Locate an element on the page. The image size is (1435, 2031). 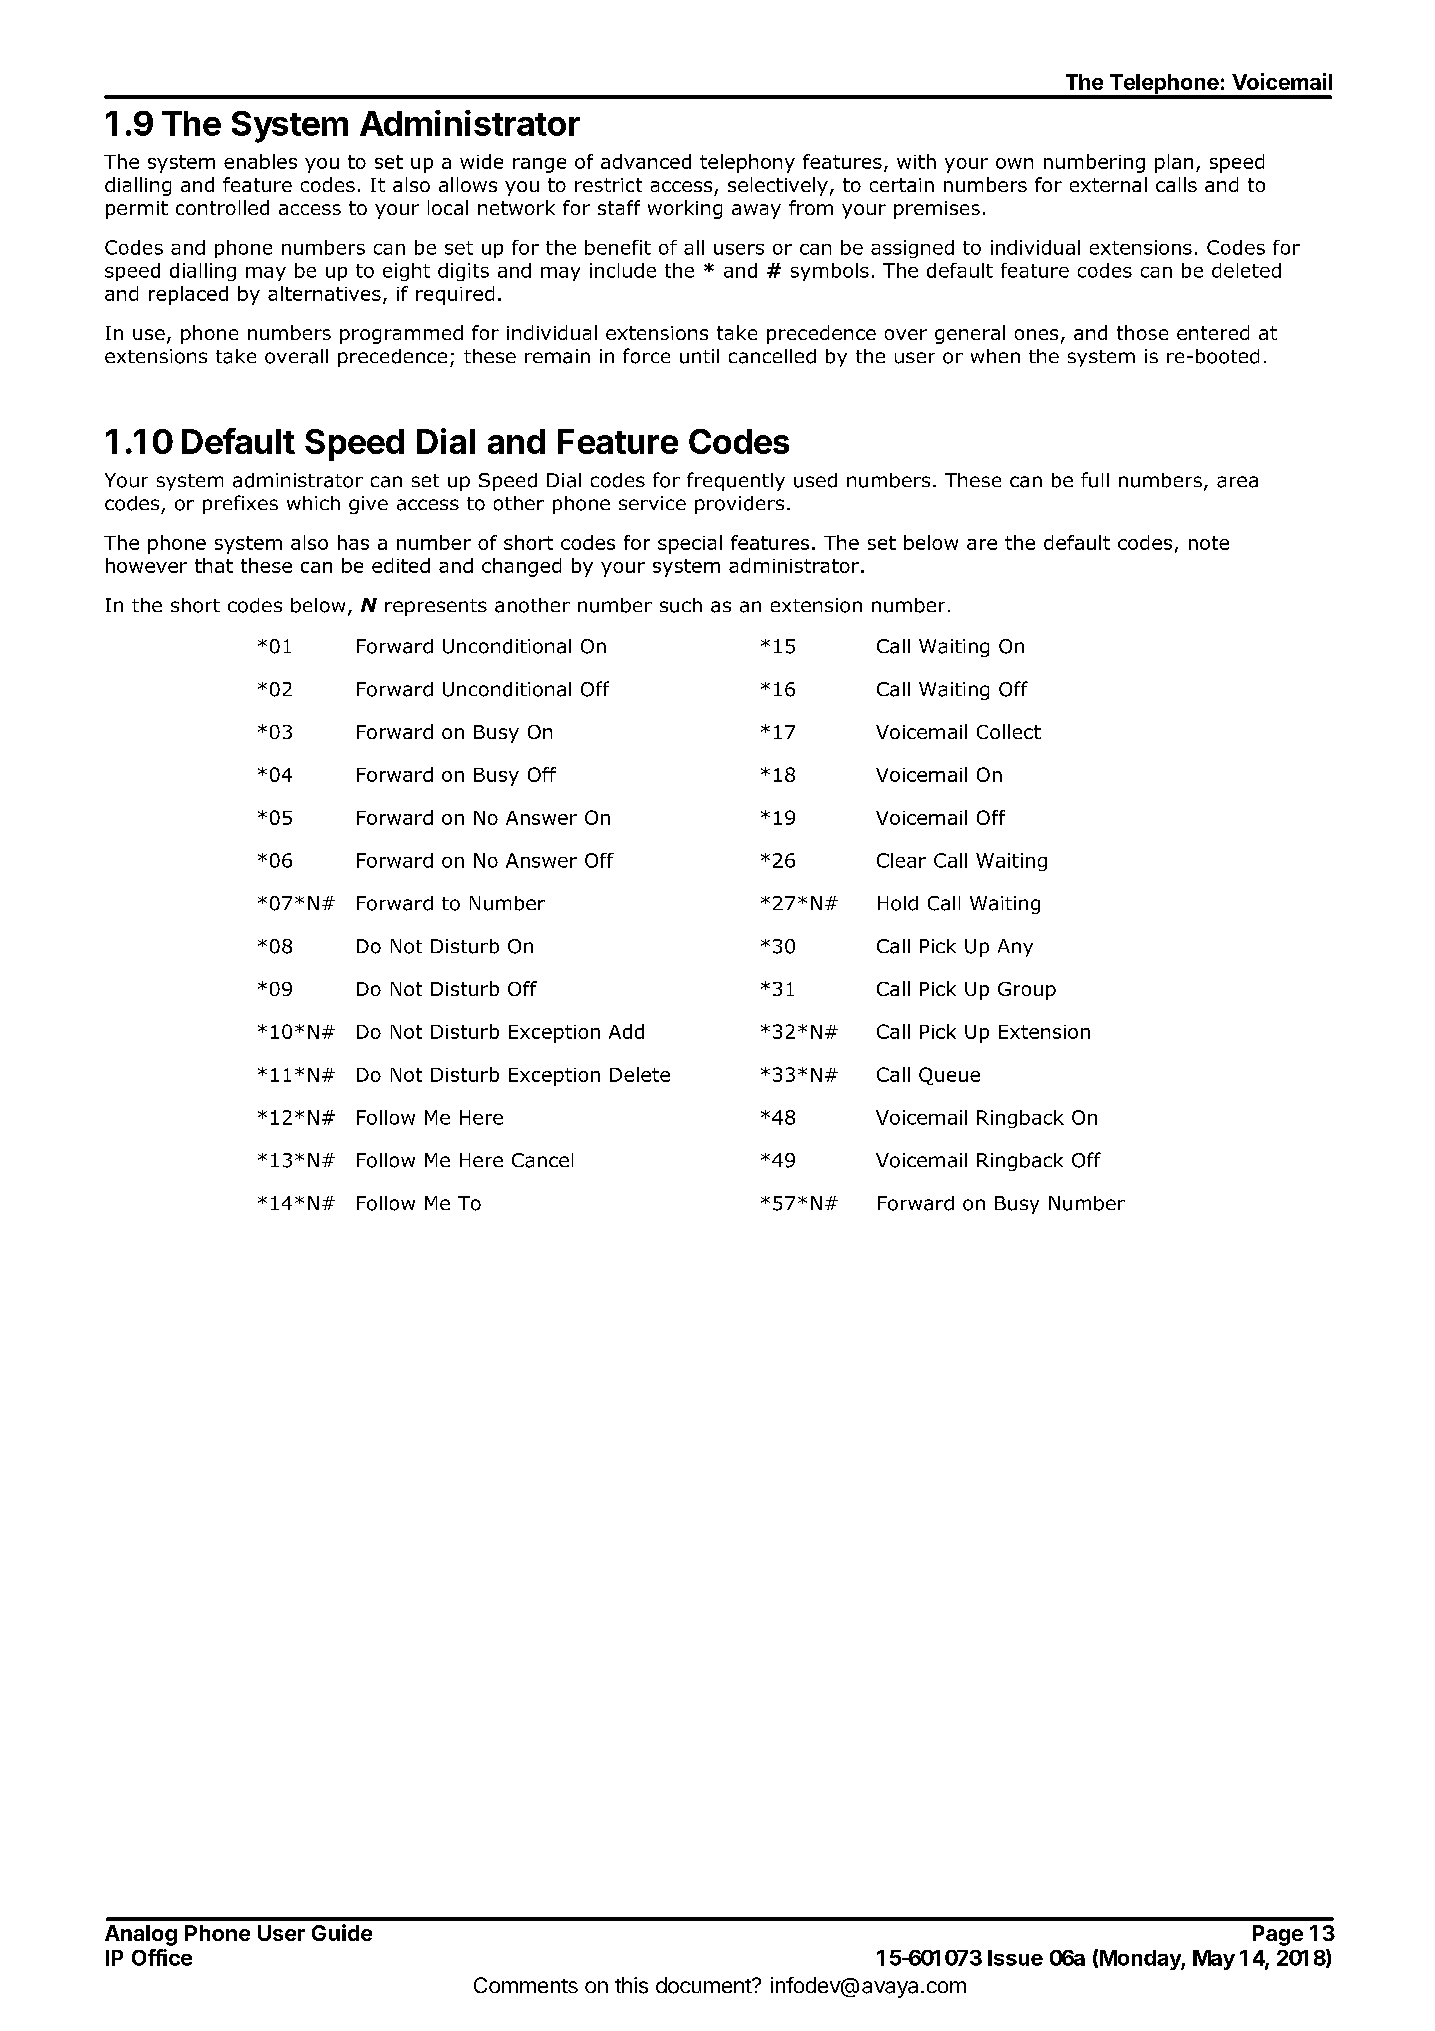
controlled is located at coordinates (222, 207).
